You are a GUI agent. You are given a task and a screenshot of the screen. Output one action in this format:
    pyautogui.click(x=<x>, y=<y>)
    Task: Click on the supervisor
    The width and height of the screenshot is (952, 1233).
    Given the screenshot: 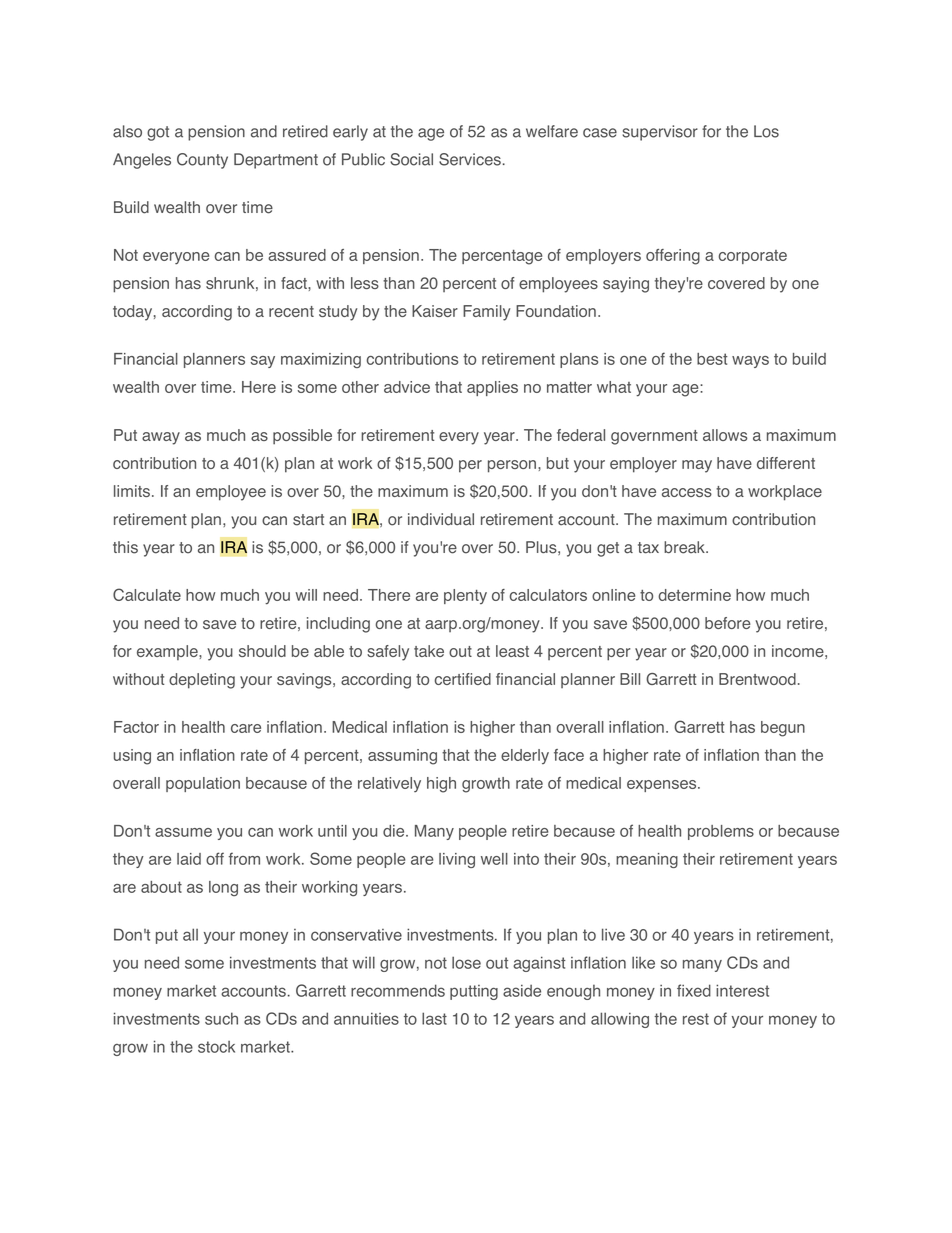 What is the action you would take?
    pyautogui.click(x=660, y=133)
